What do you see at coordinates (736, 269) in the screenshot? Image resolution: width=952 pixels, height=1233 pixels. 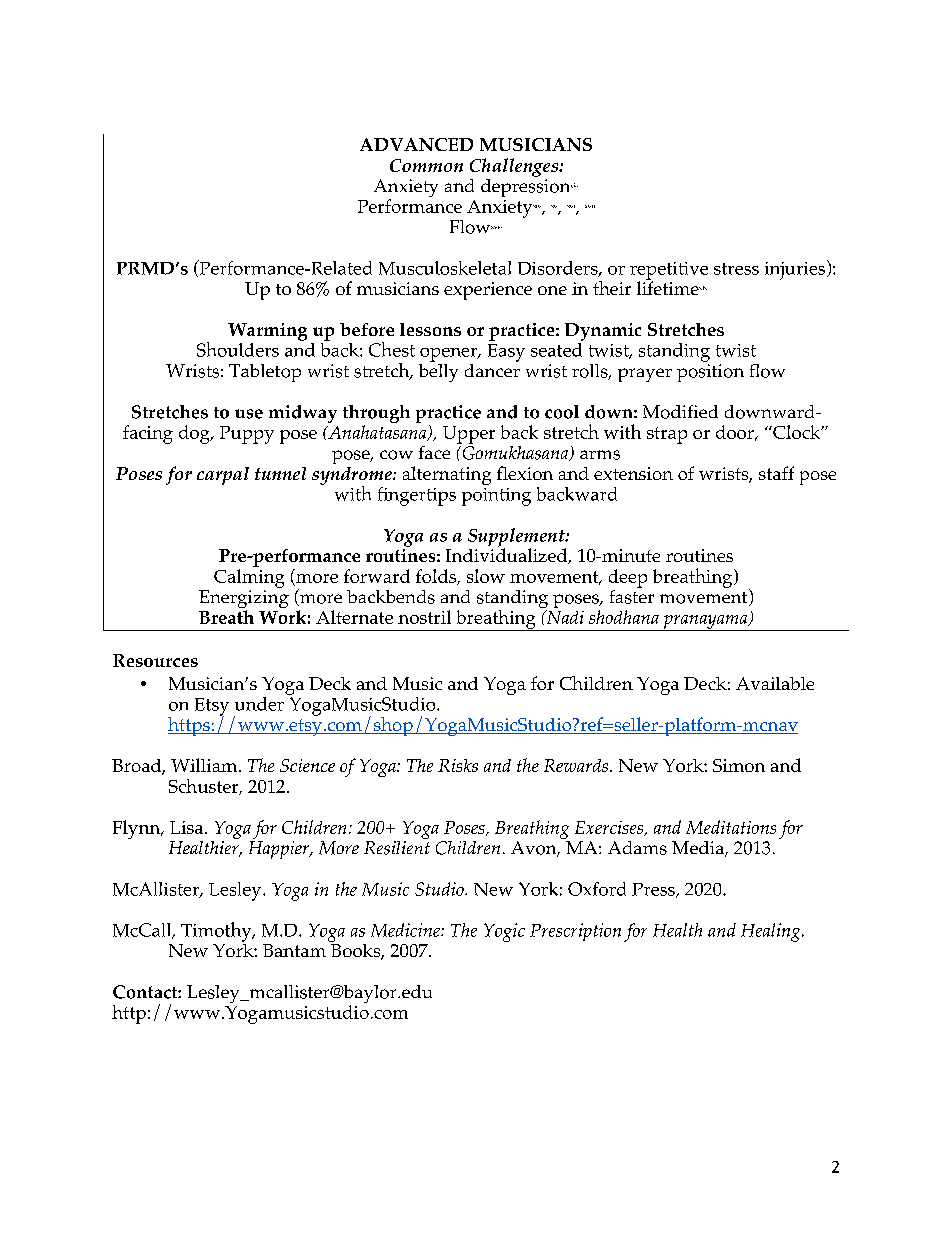 I see `stress` at bounding box center [736, 269].
